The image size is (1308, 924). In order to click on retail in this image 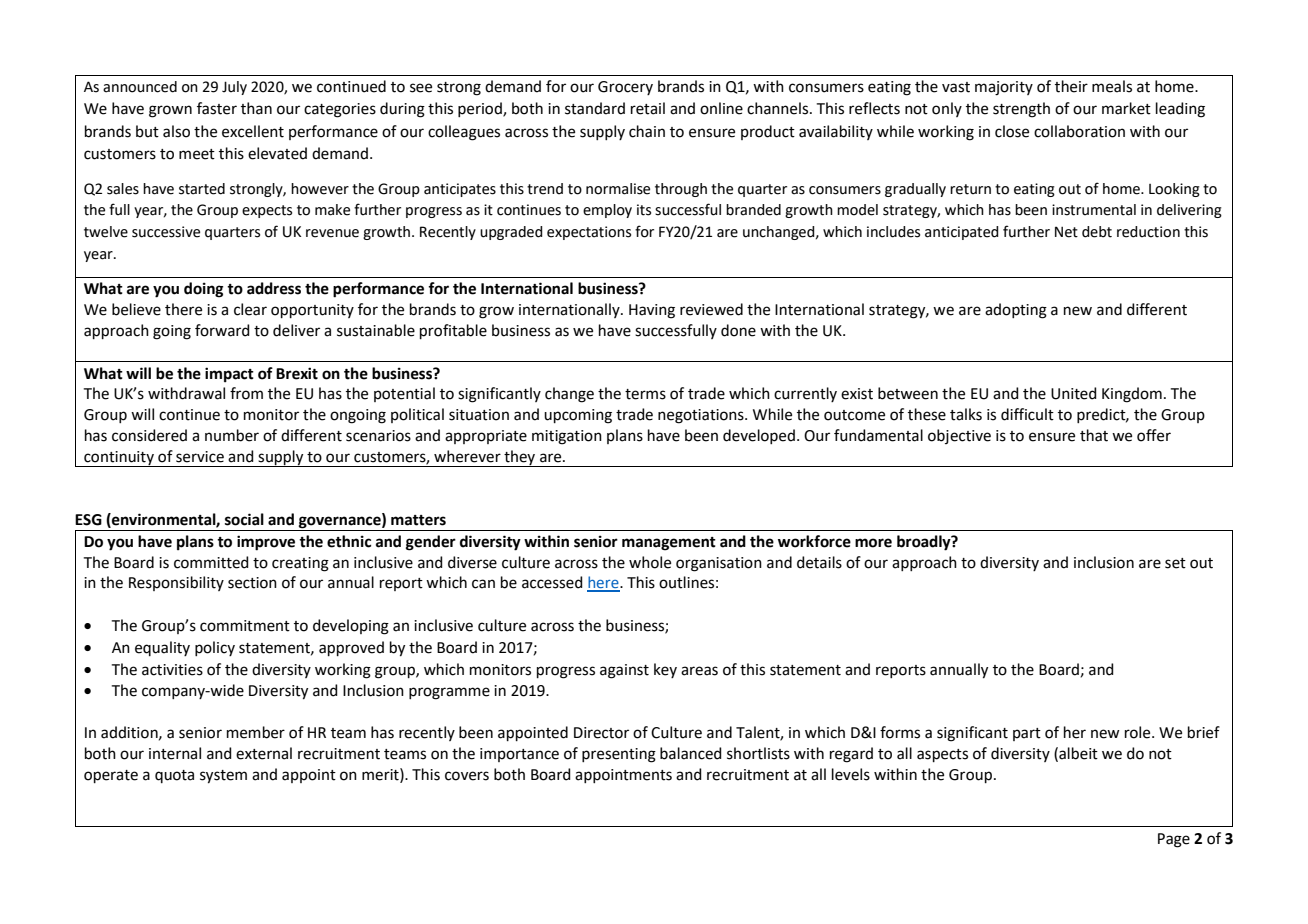, I will do `click(648, 108)`.
